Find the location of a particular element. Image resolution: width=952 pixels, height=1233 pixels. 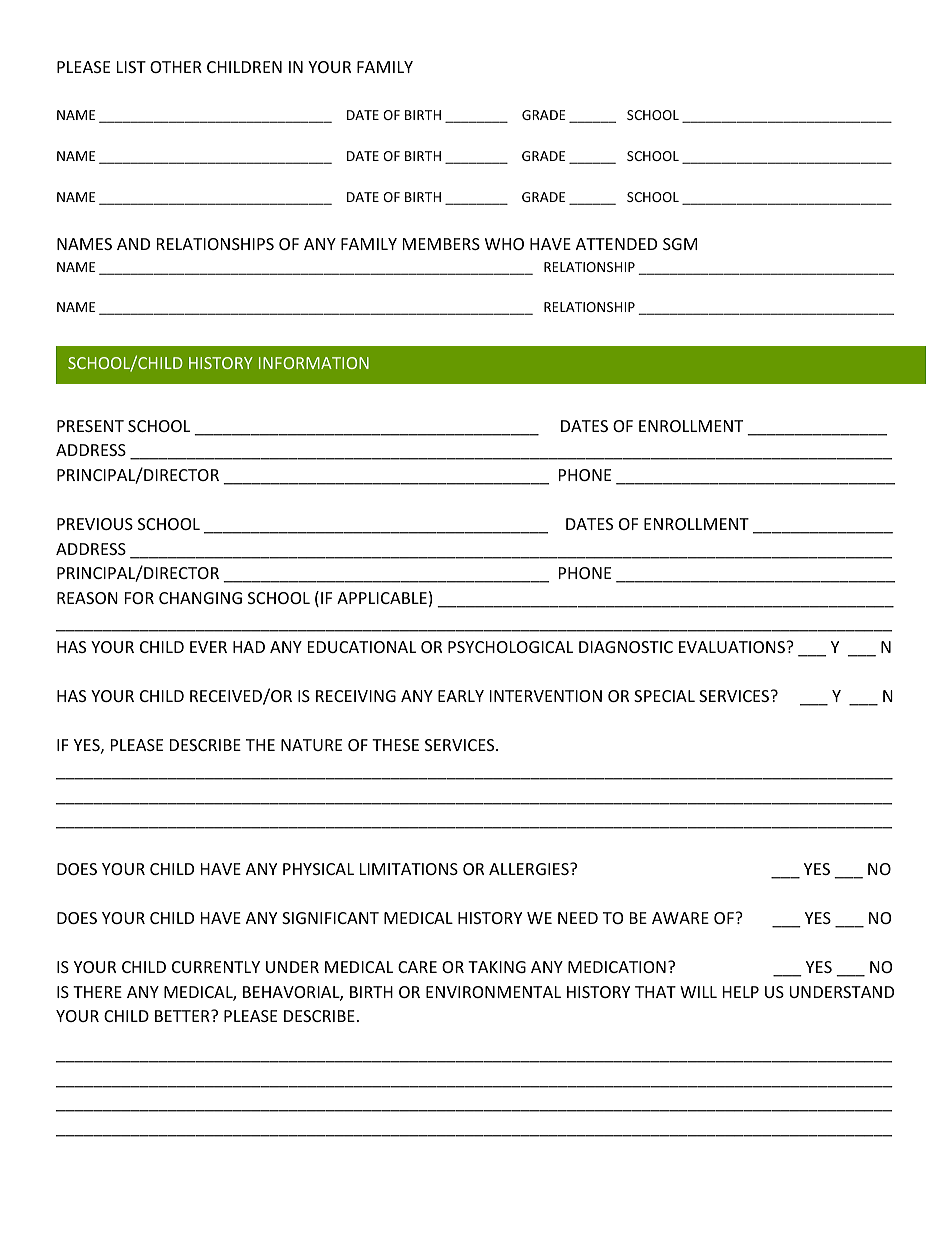

SGM is located at coordinates (680, 244).
